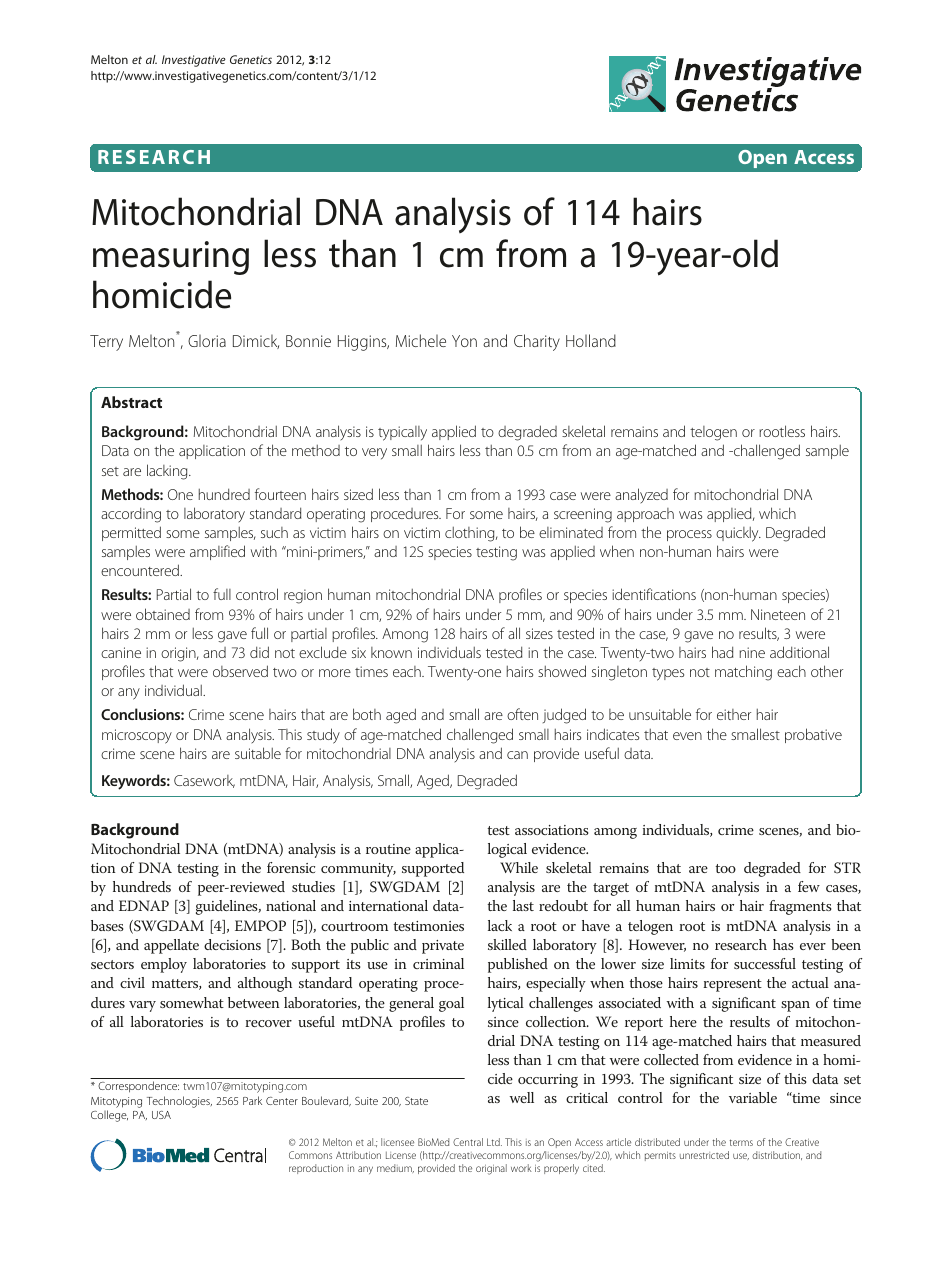  I want to click on USA, so click(161, 1115).
